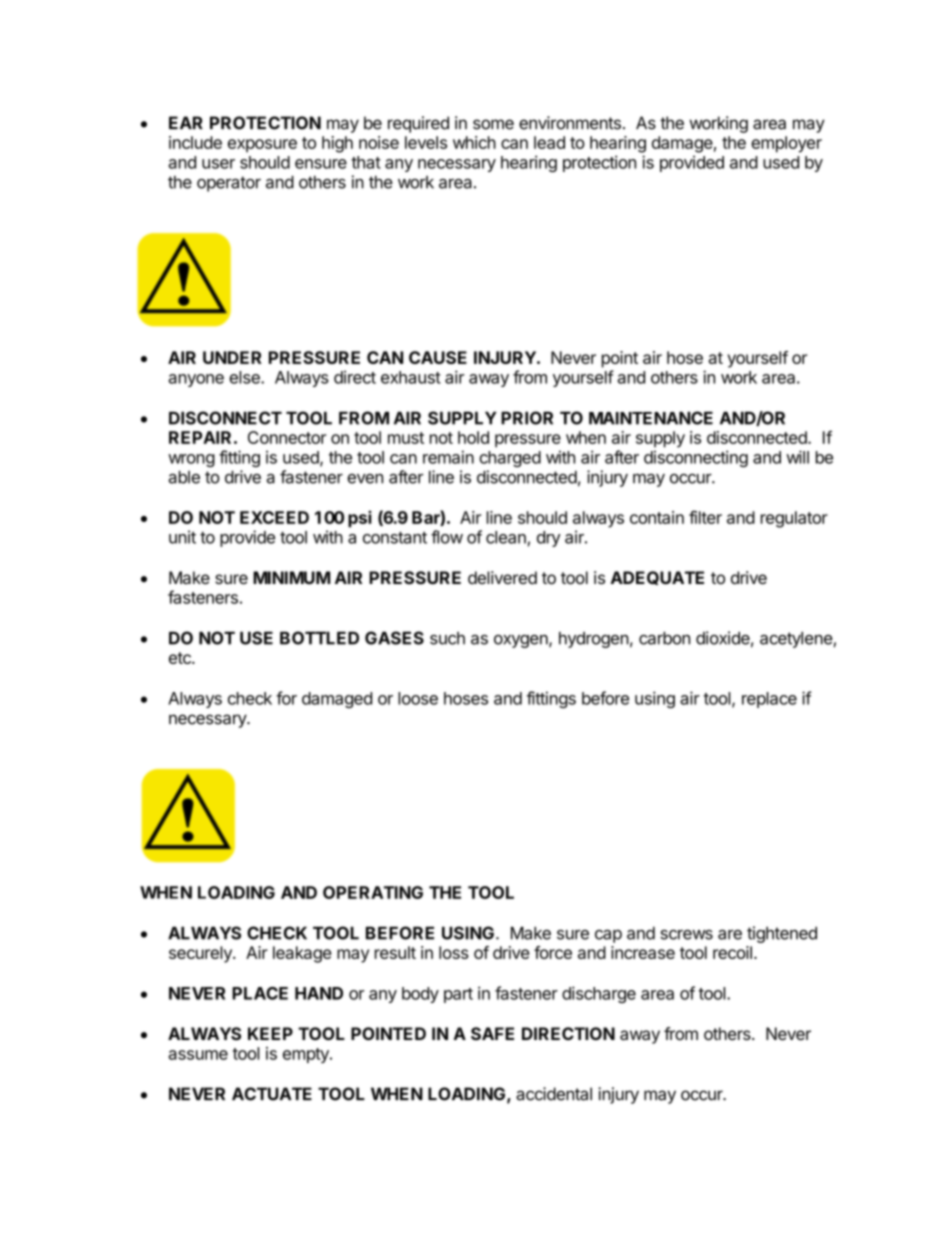 The image size is (952, 1233). What do you see at coordinates (651, 418) in the screenshot?
I see `MAINTENANCE` at bounding box center [651, 418].
